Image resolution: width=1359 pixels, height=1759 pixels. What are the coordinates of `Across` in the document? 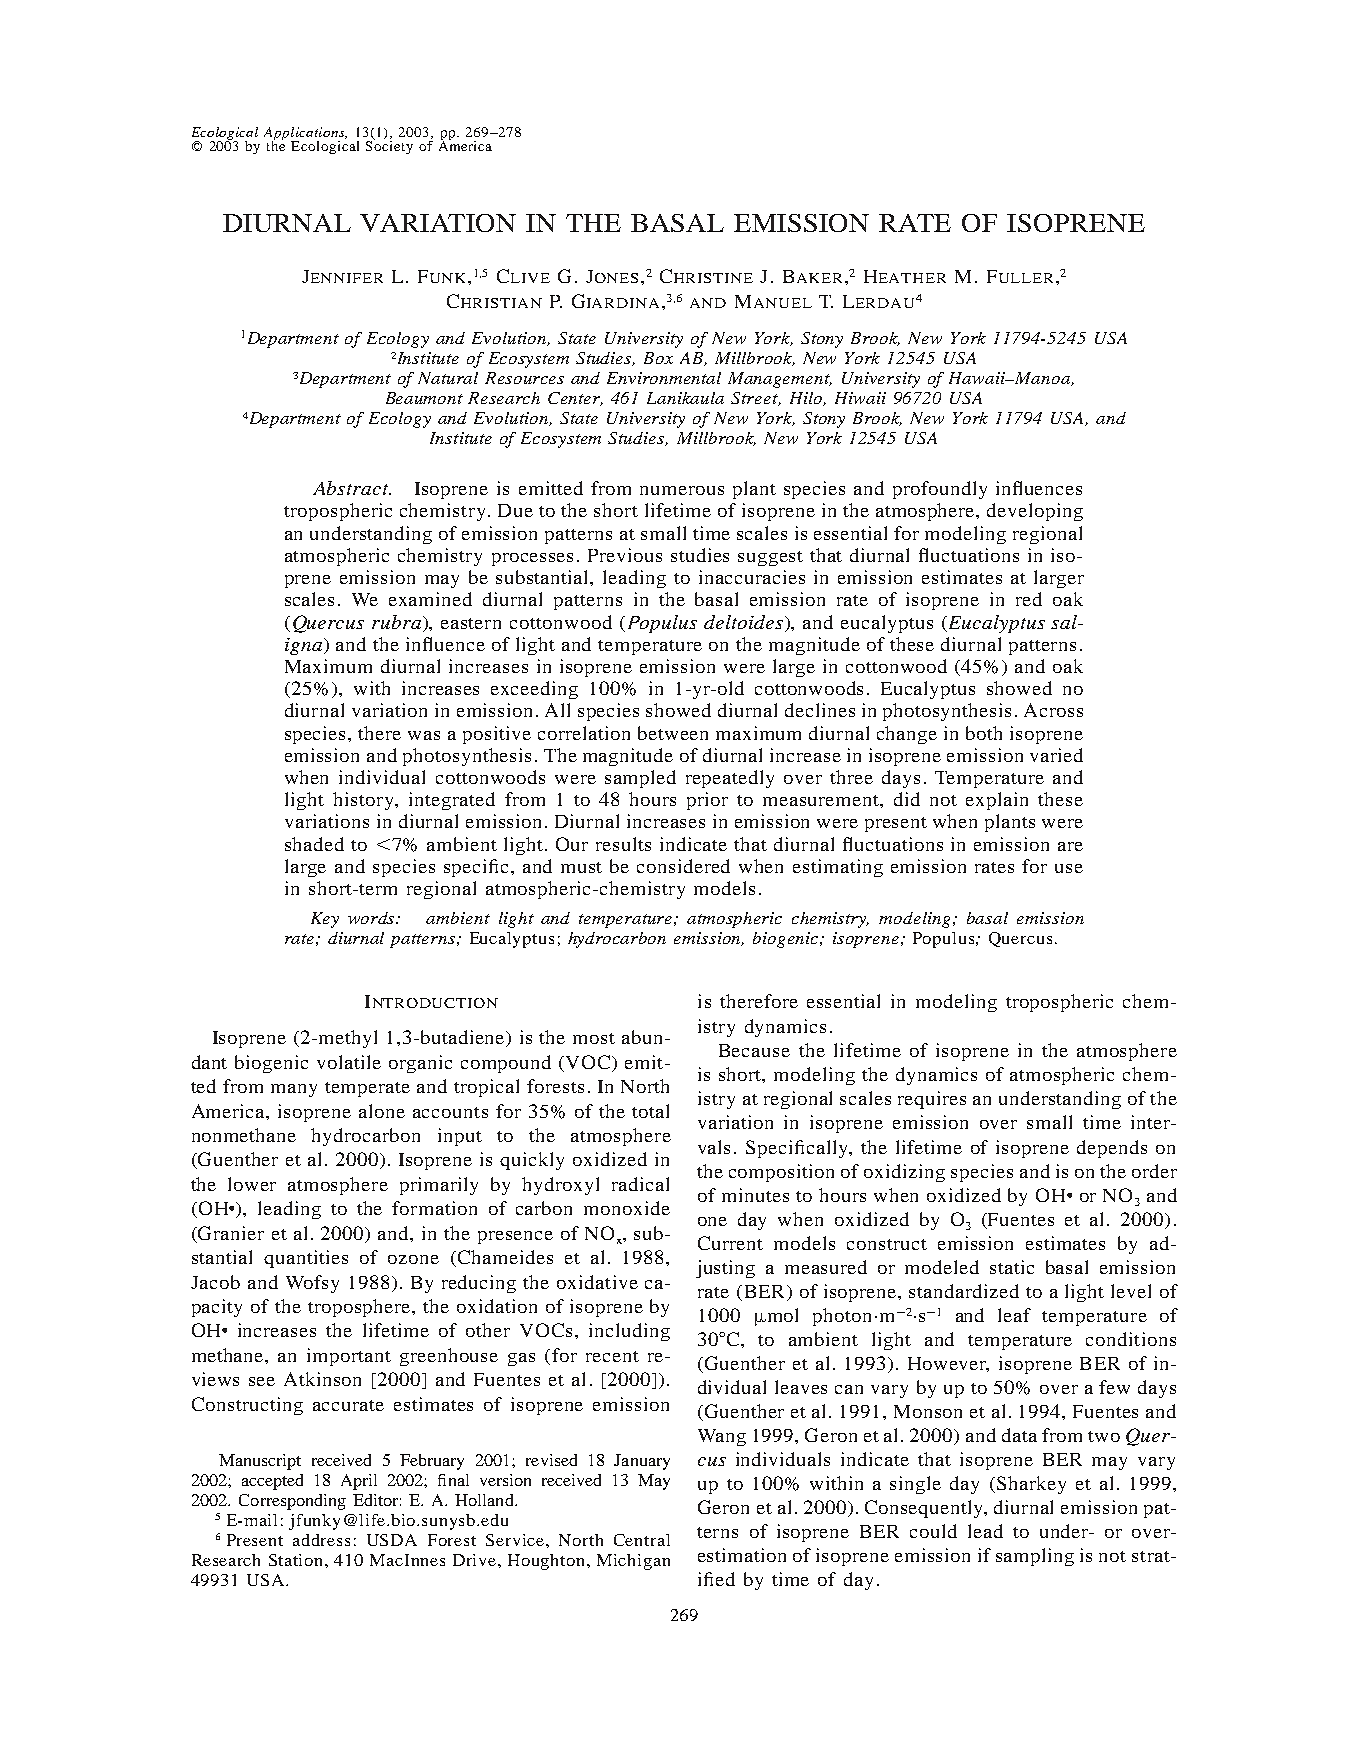 It's located at (1053, 710).
